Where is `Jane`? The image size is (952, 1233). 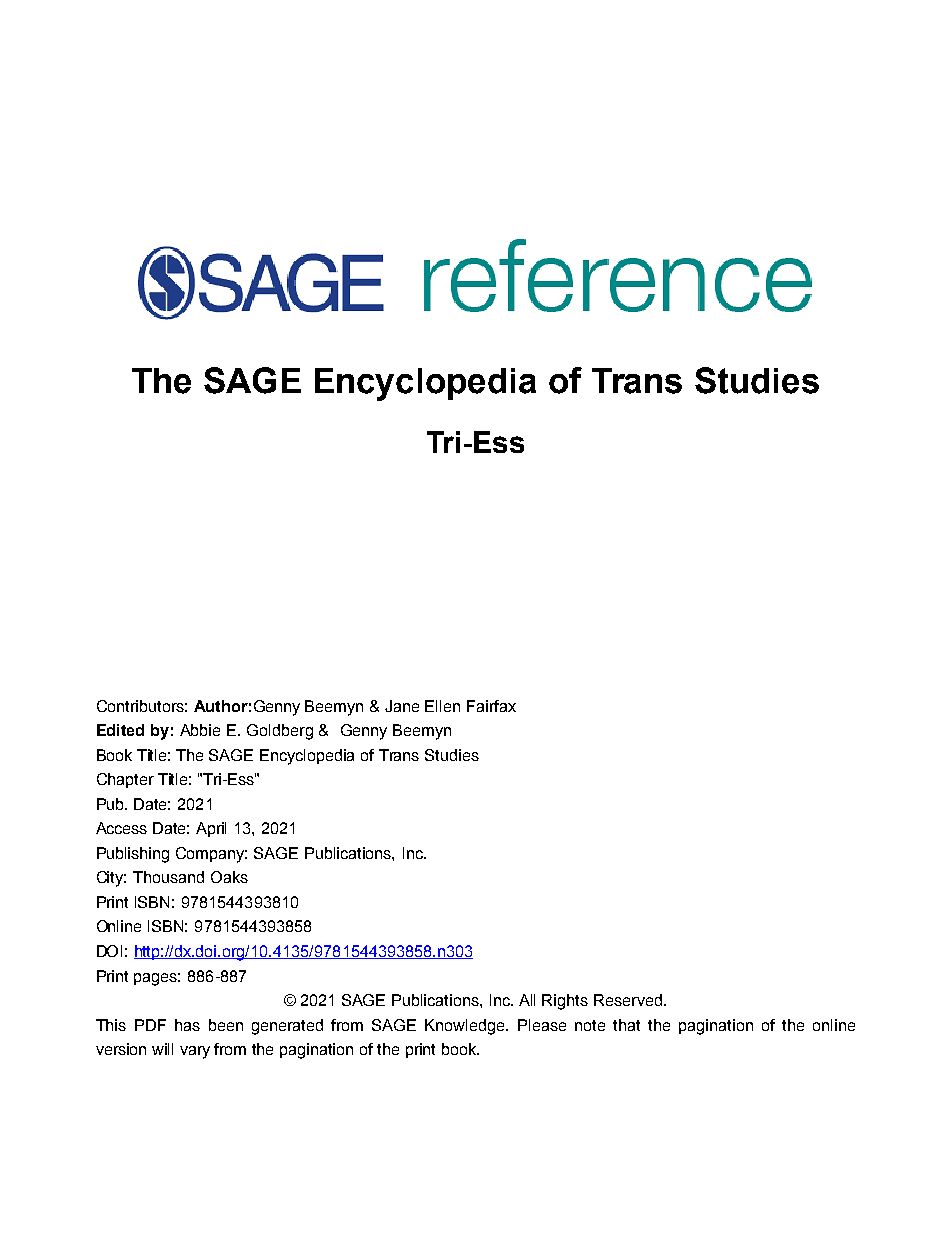
Jane is located at coordinates (402, 706).
